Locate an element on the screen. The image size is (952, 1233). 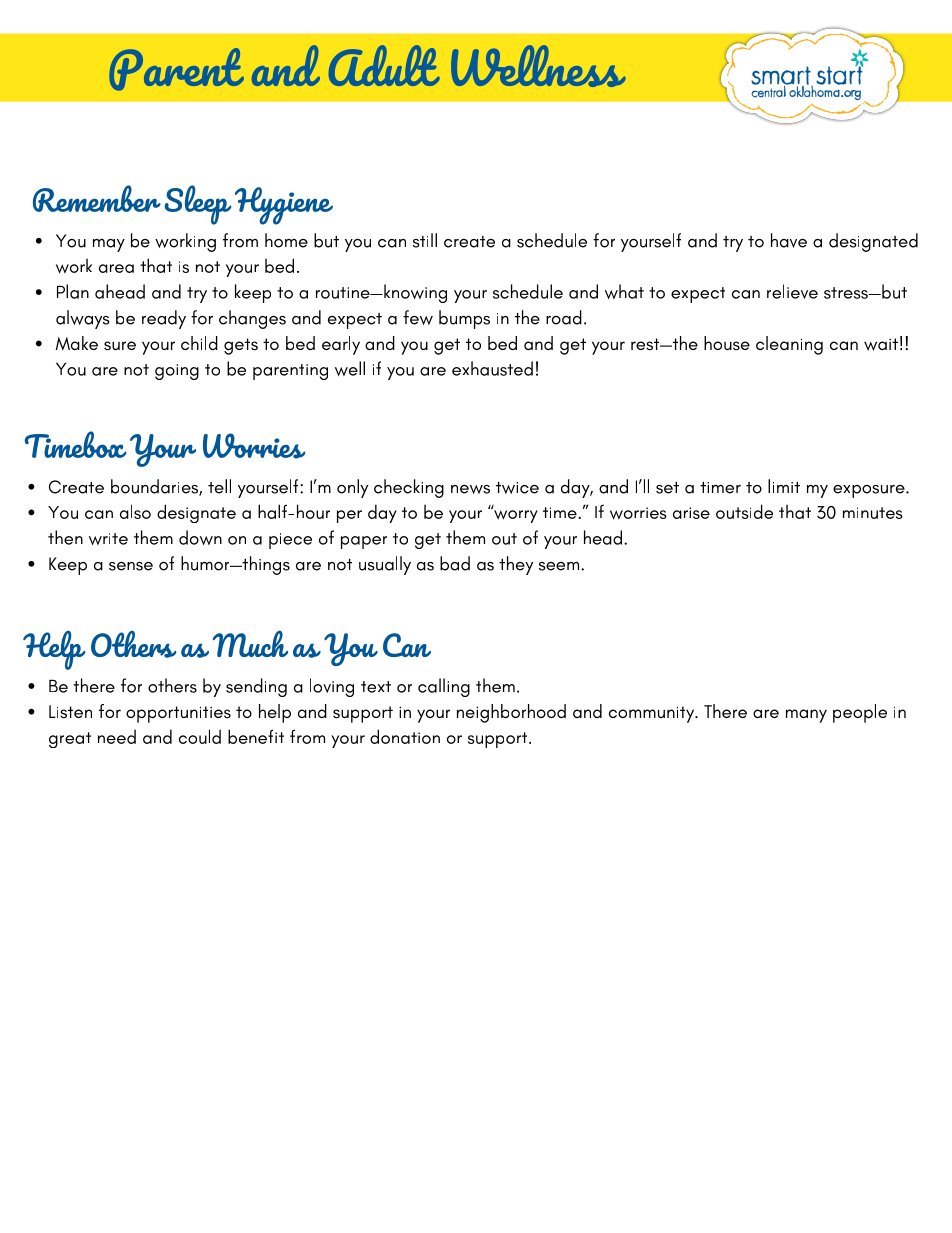
still is located at coordinates (425, 240).
